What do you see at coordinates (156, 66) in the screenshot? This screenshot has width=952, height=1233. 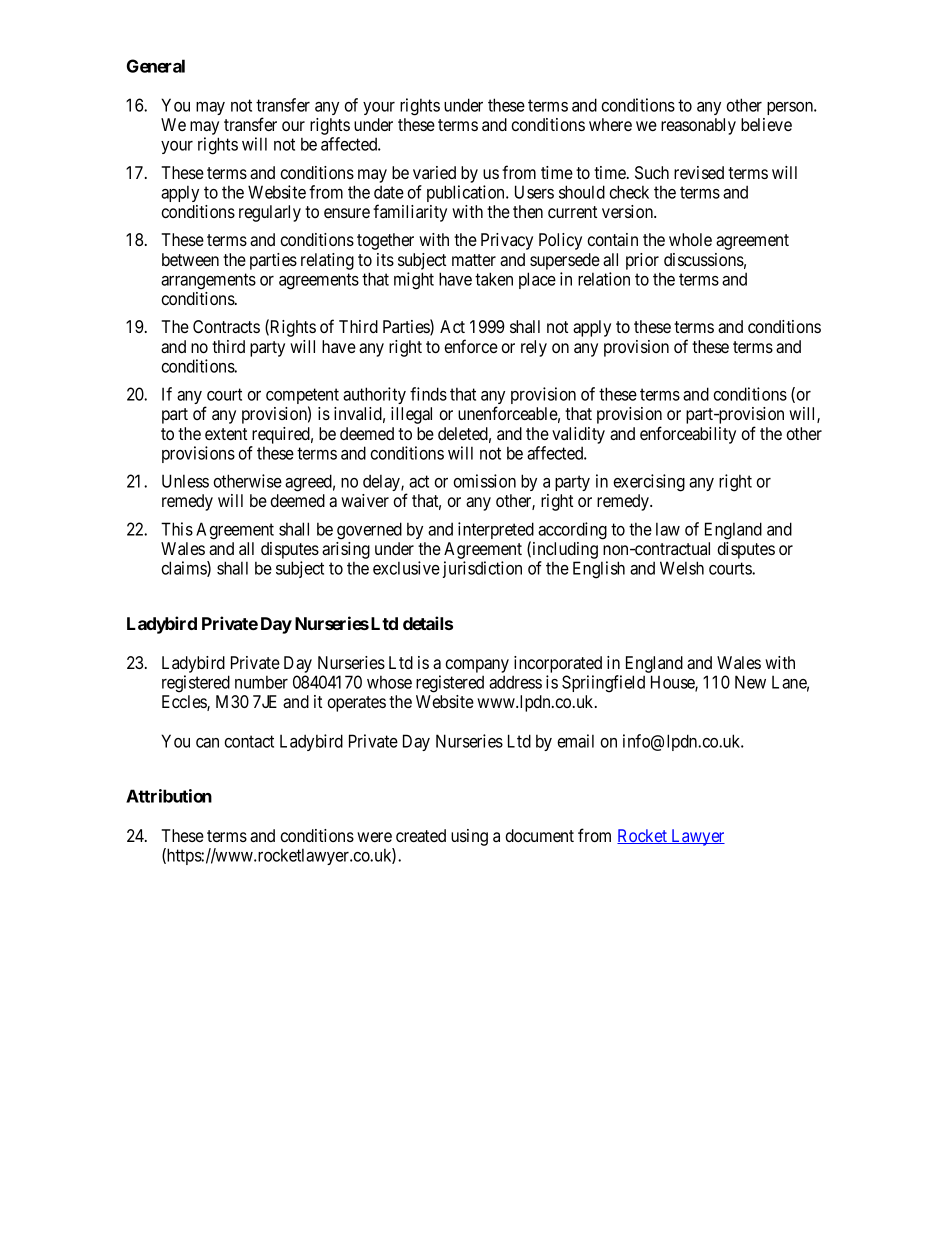 I see `General` at bounding box center [156, 66].
